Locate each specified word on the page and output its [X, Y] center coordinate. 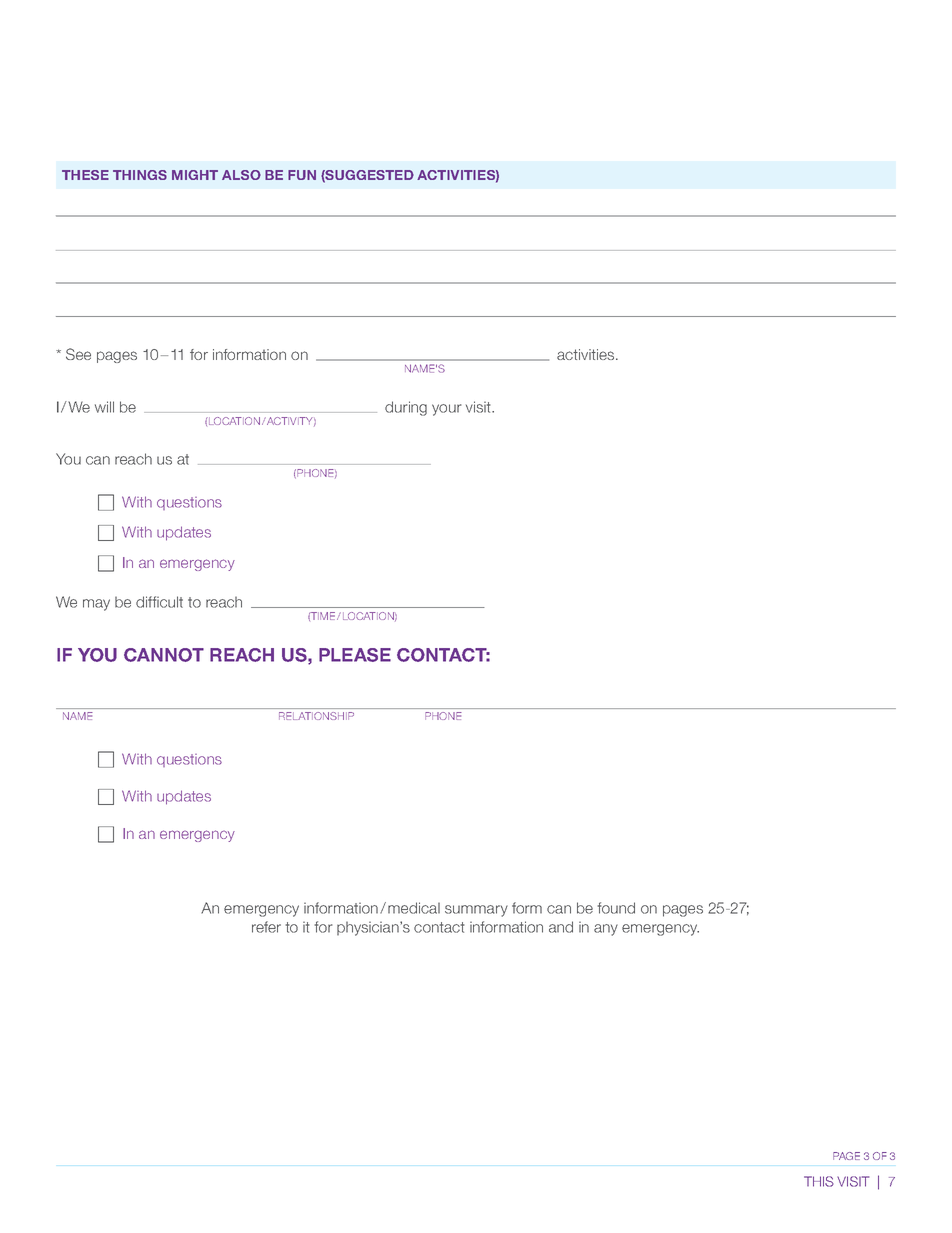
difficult [159, 602]
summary [476, 911]
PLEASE [355, 655]
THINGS [140, 175]
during [406, 408]
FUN [302, 175]
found [616, 908]
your [447, 410]
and [561, 927]
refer [266, 927]
